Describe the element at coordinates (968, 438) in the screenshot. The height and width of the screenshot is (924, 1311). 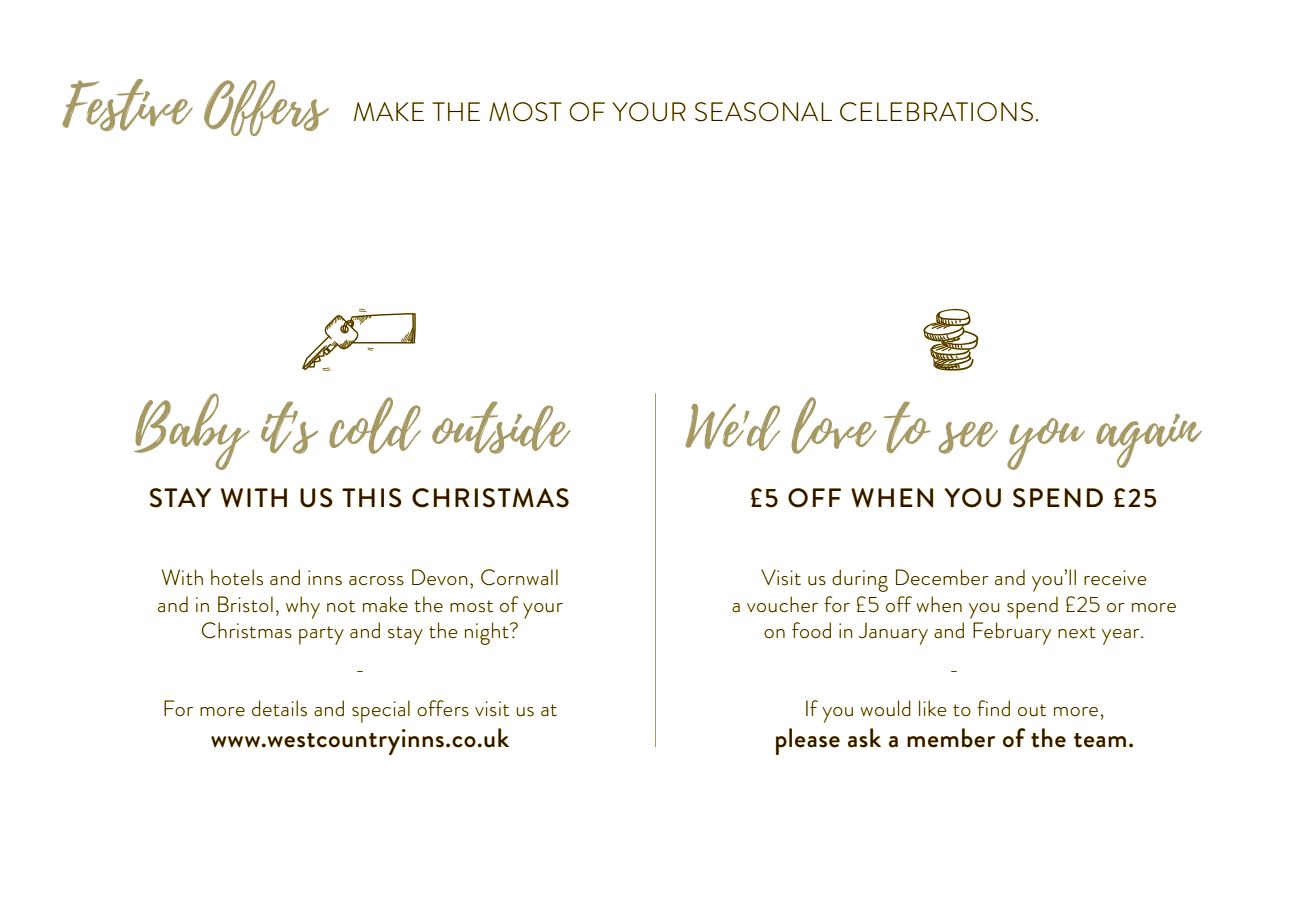
I see `see` at that location.
